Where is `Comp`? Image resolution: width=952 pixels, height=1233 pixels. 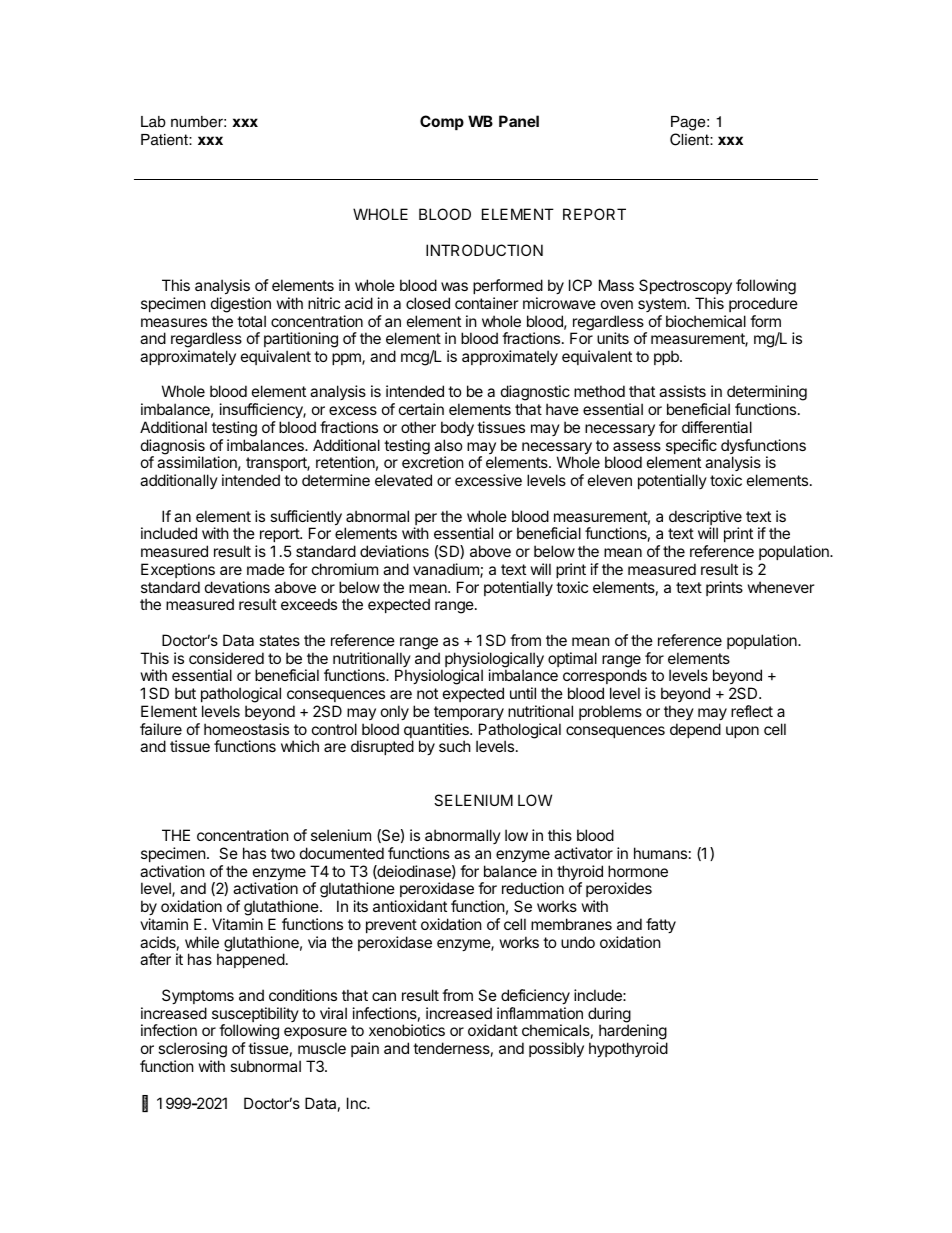 Comp is located at coordinates (442, 122).
